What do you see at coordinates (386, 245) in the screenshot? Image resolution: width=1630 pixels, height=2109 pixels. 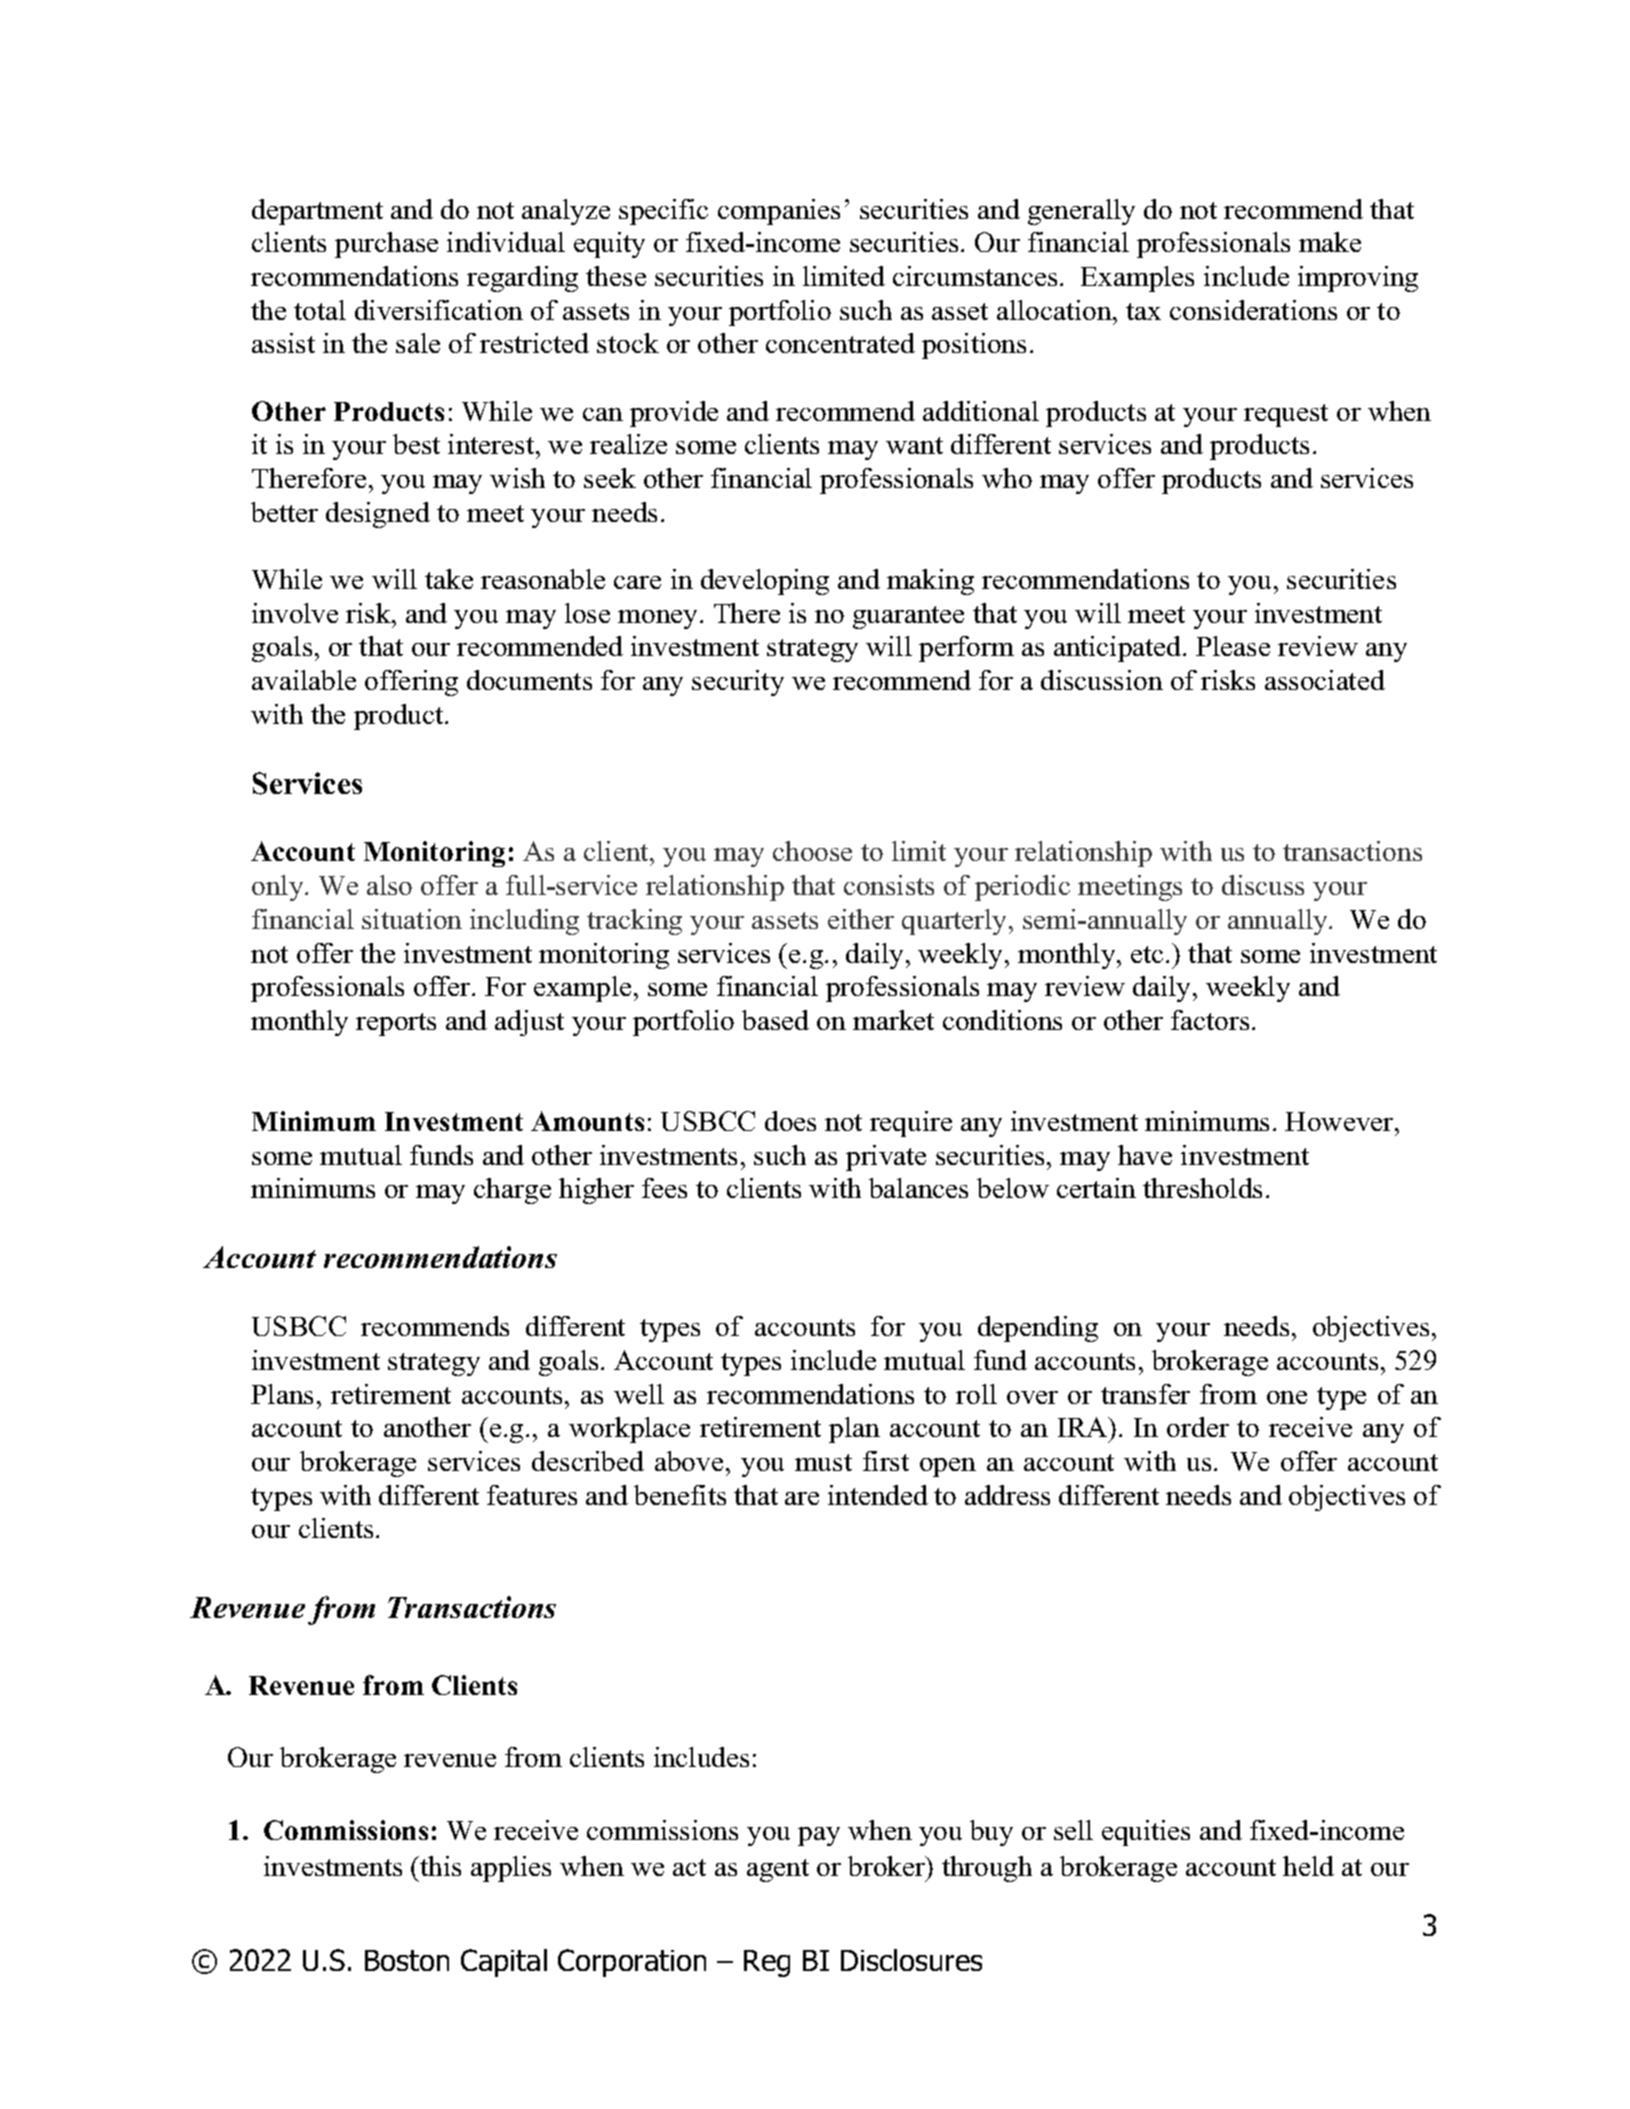 I see `purchase` at bounding box center [386, 245].
